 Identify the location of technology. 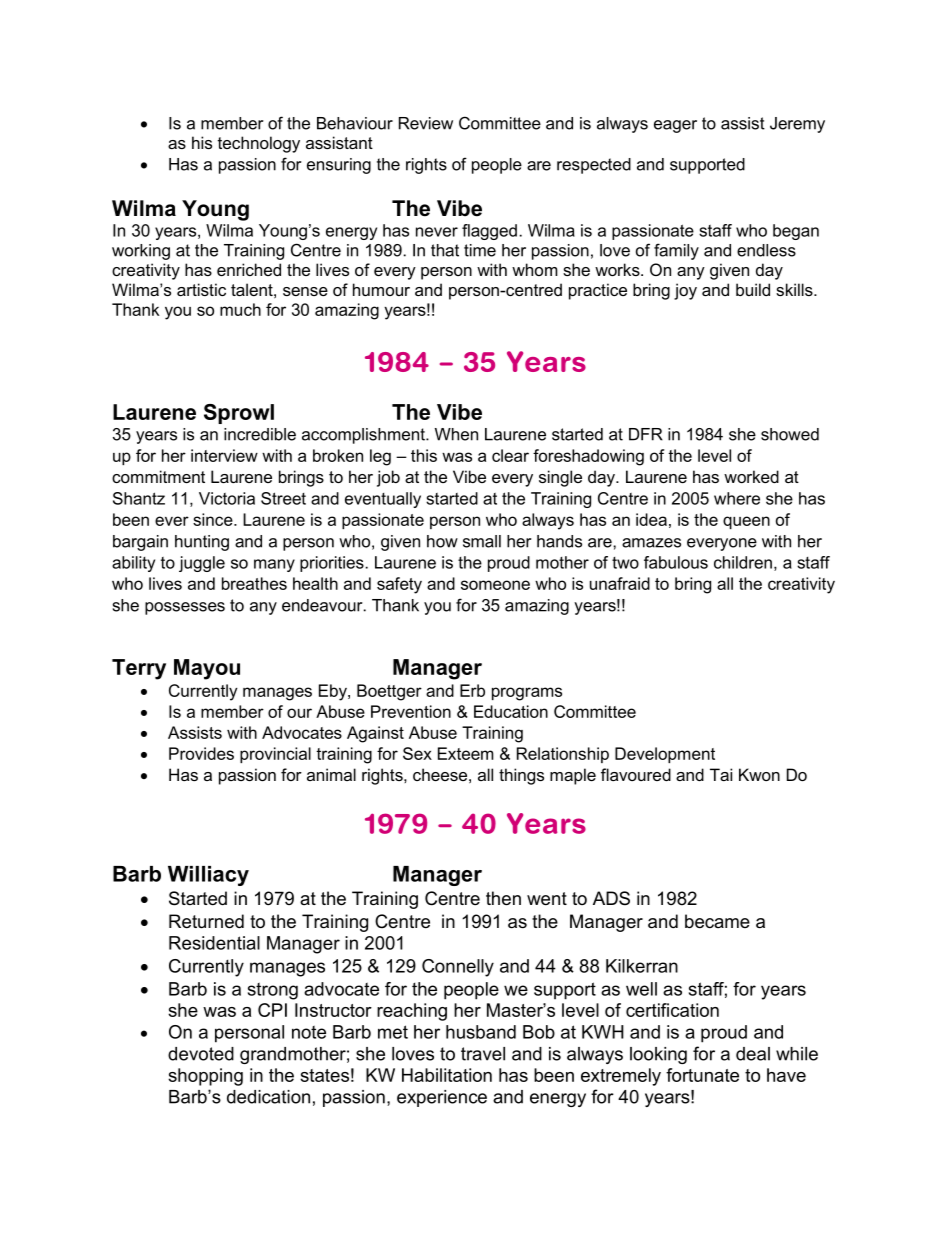
(259, 144).
